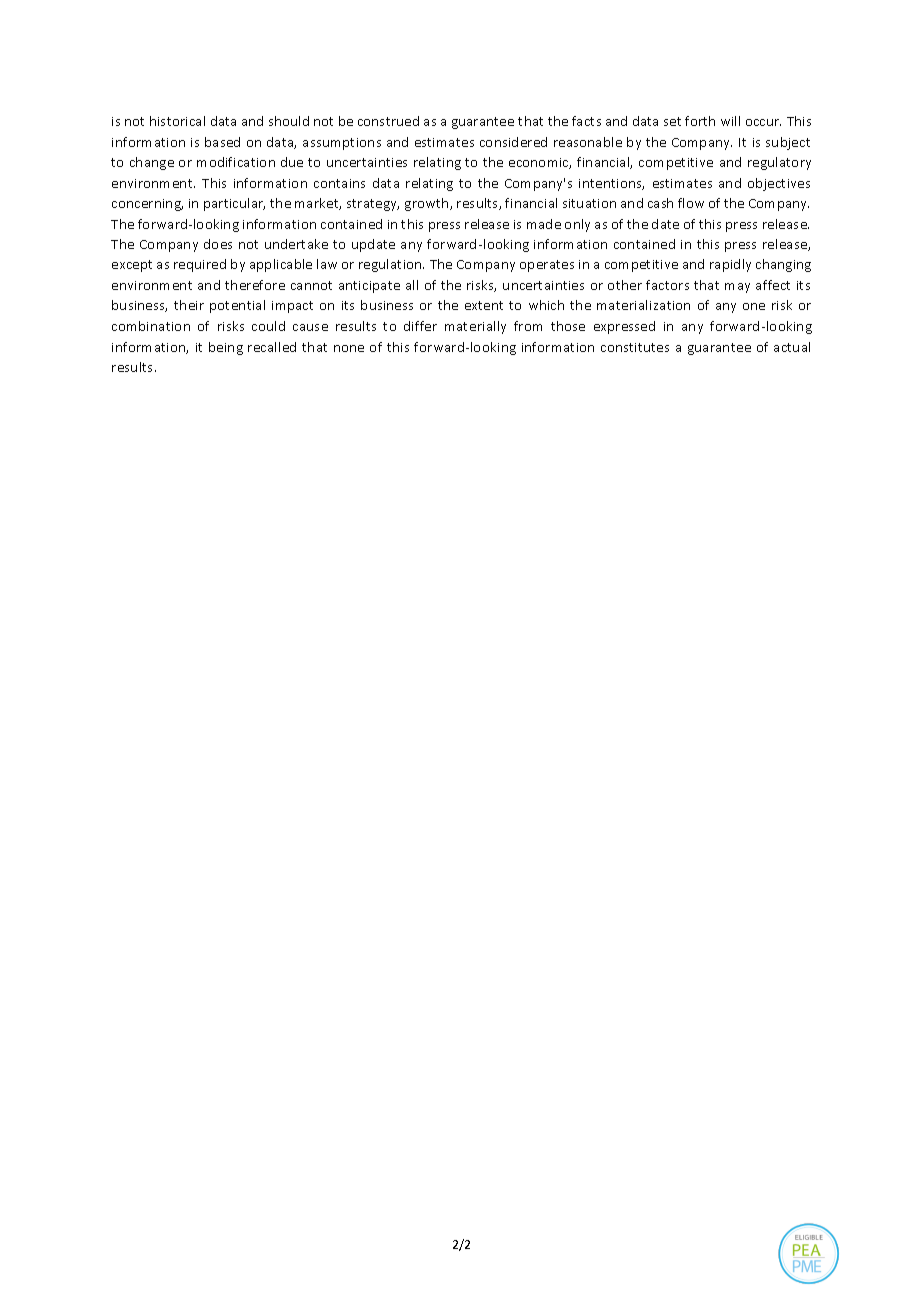  Describe the element at coordinates (730, 265) in the screenshot. I see `rapidly` at that location.
